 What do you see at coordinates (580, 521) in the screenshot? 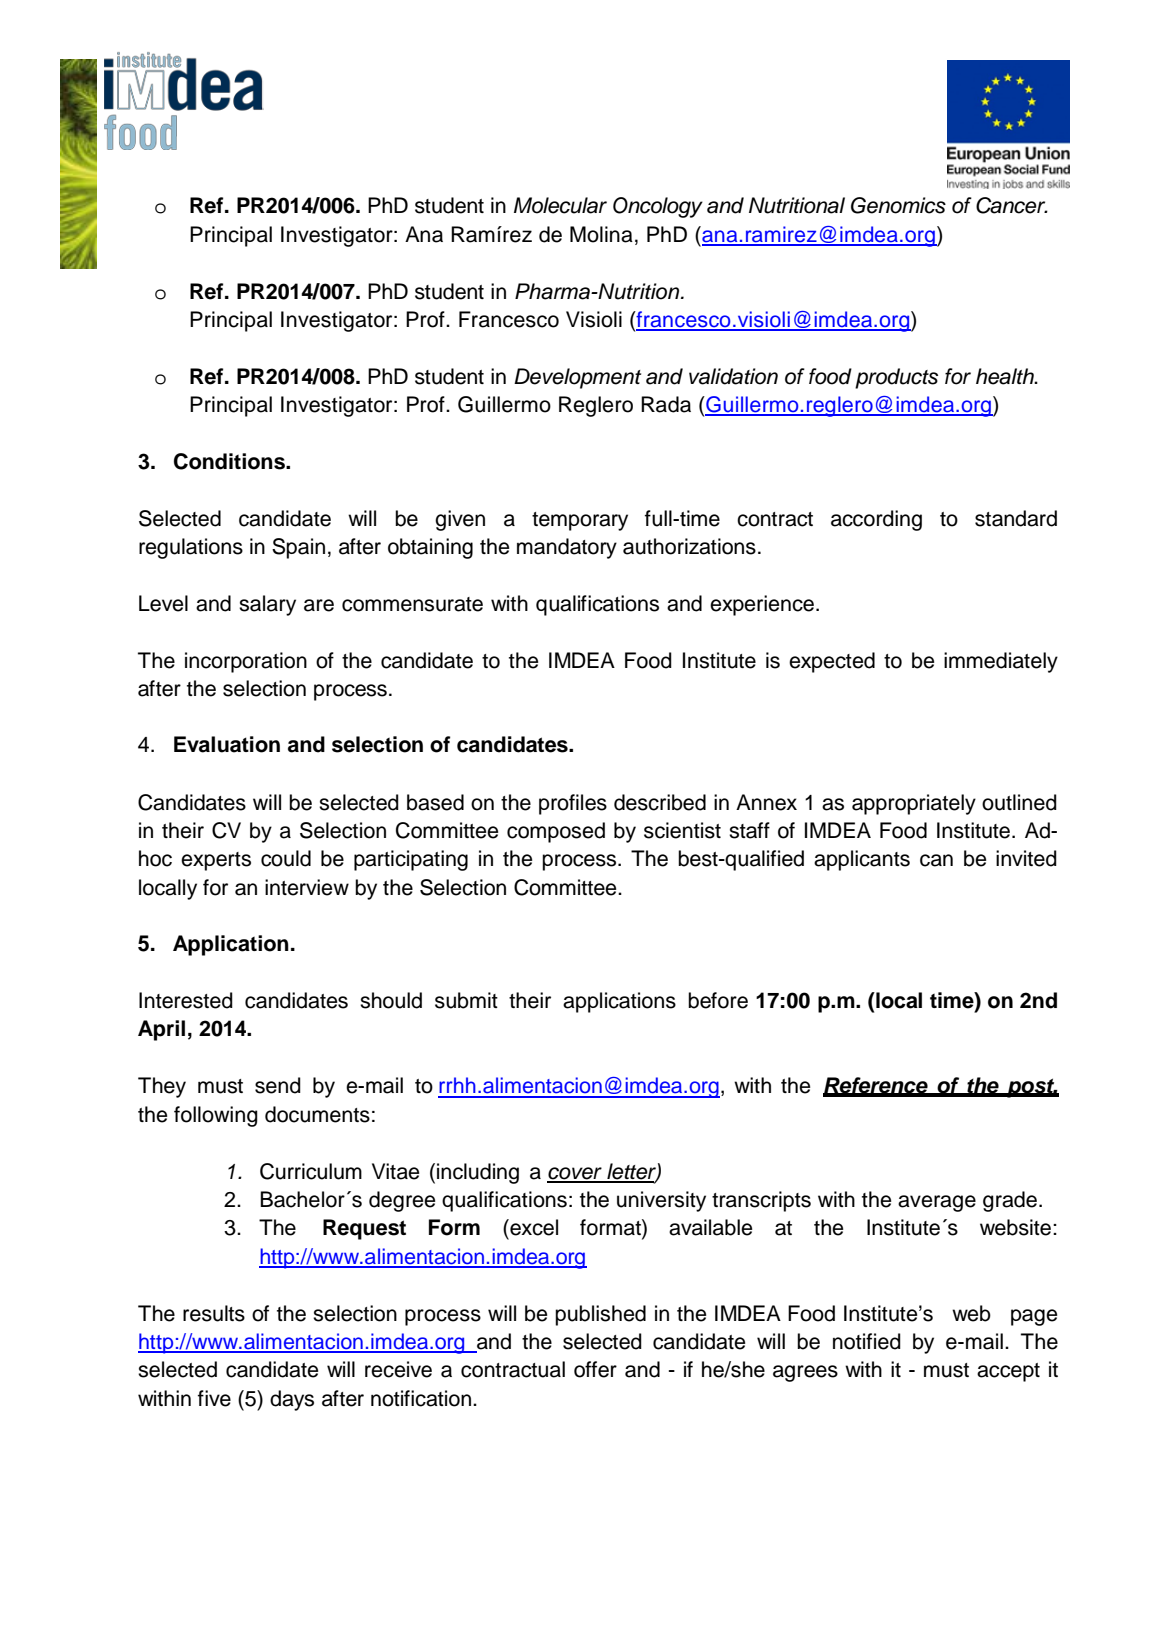
I see `temporary` at bounding box center [580, 521].
